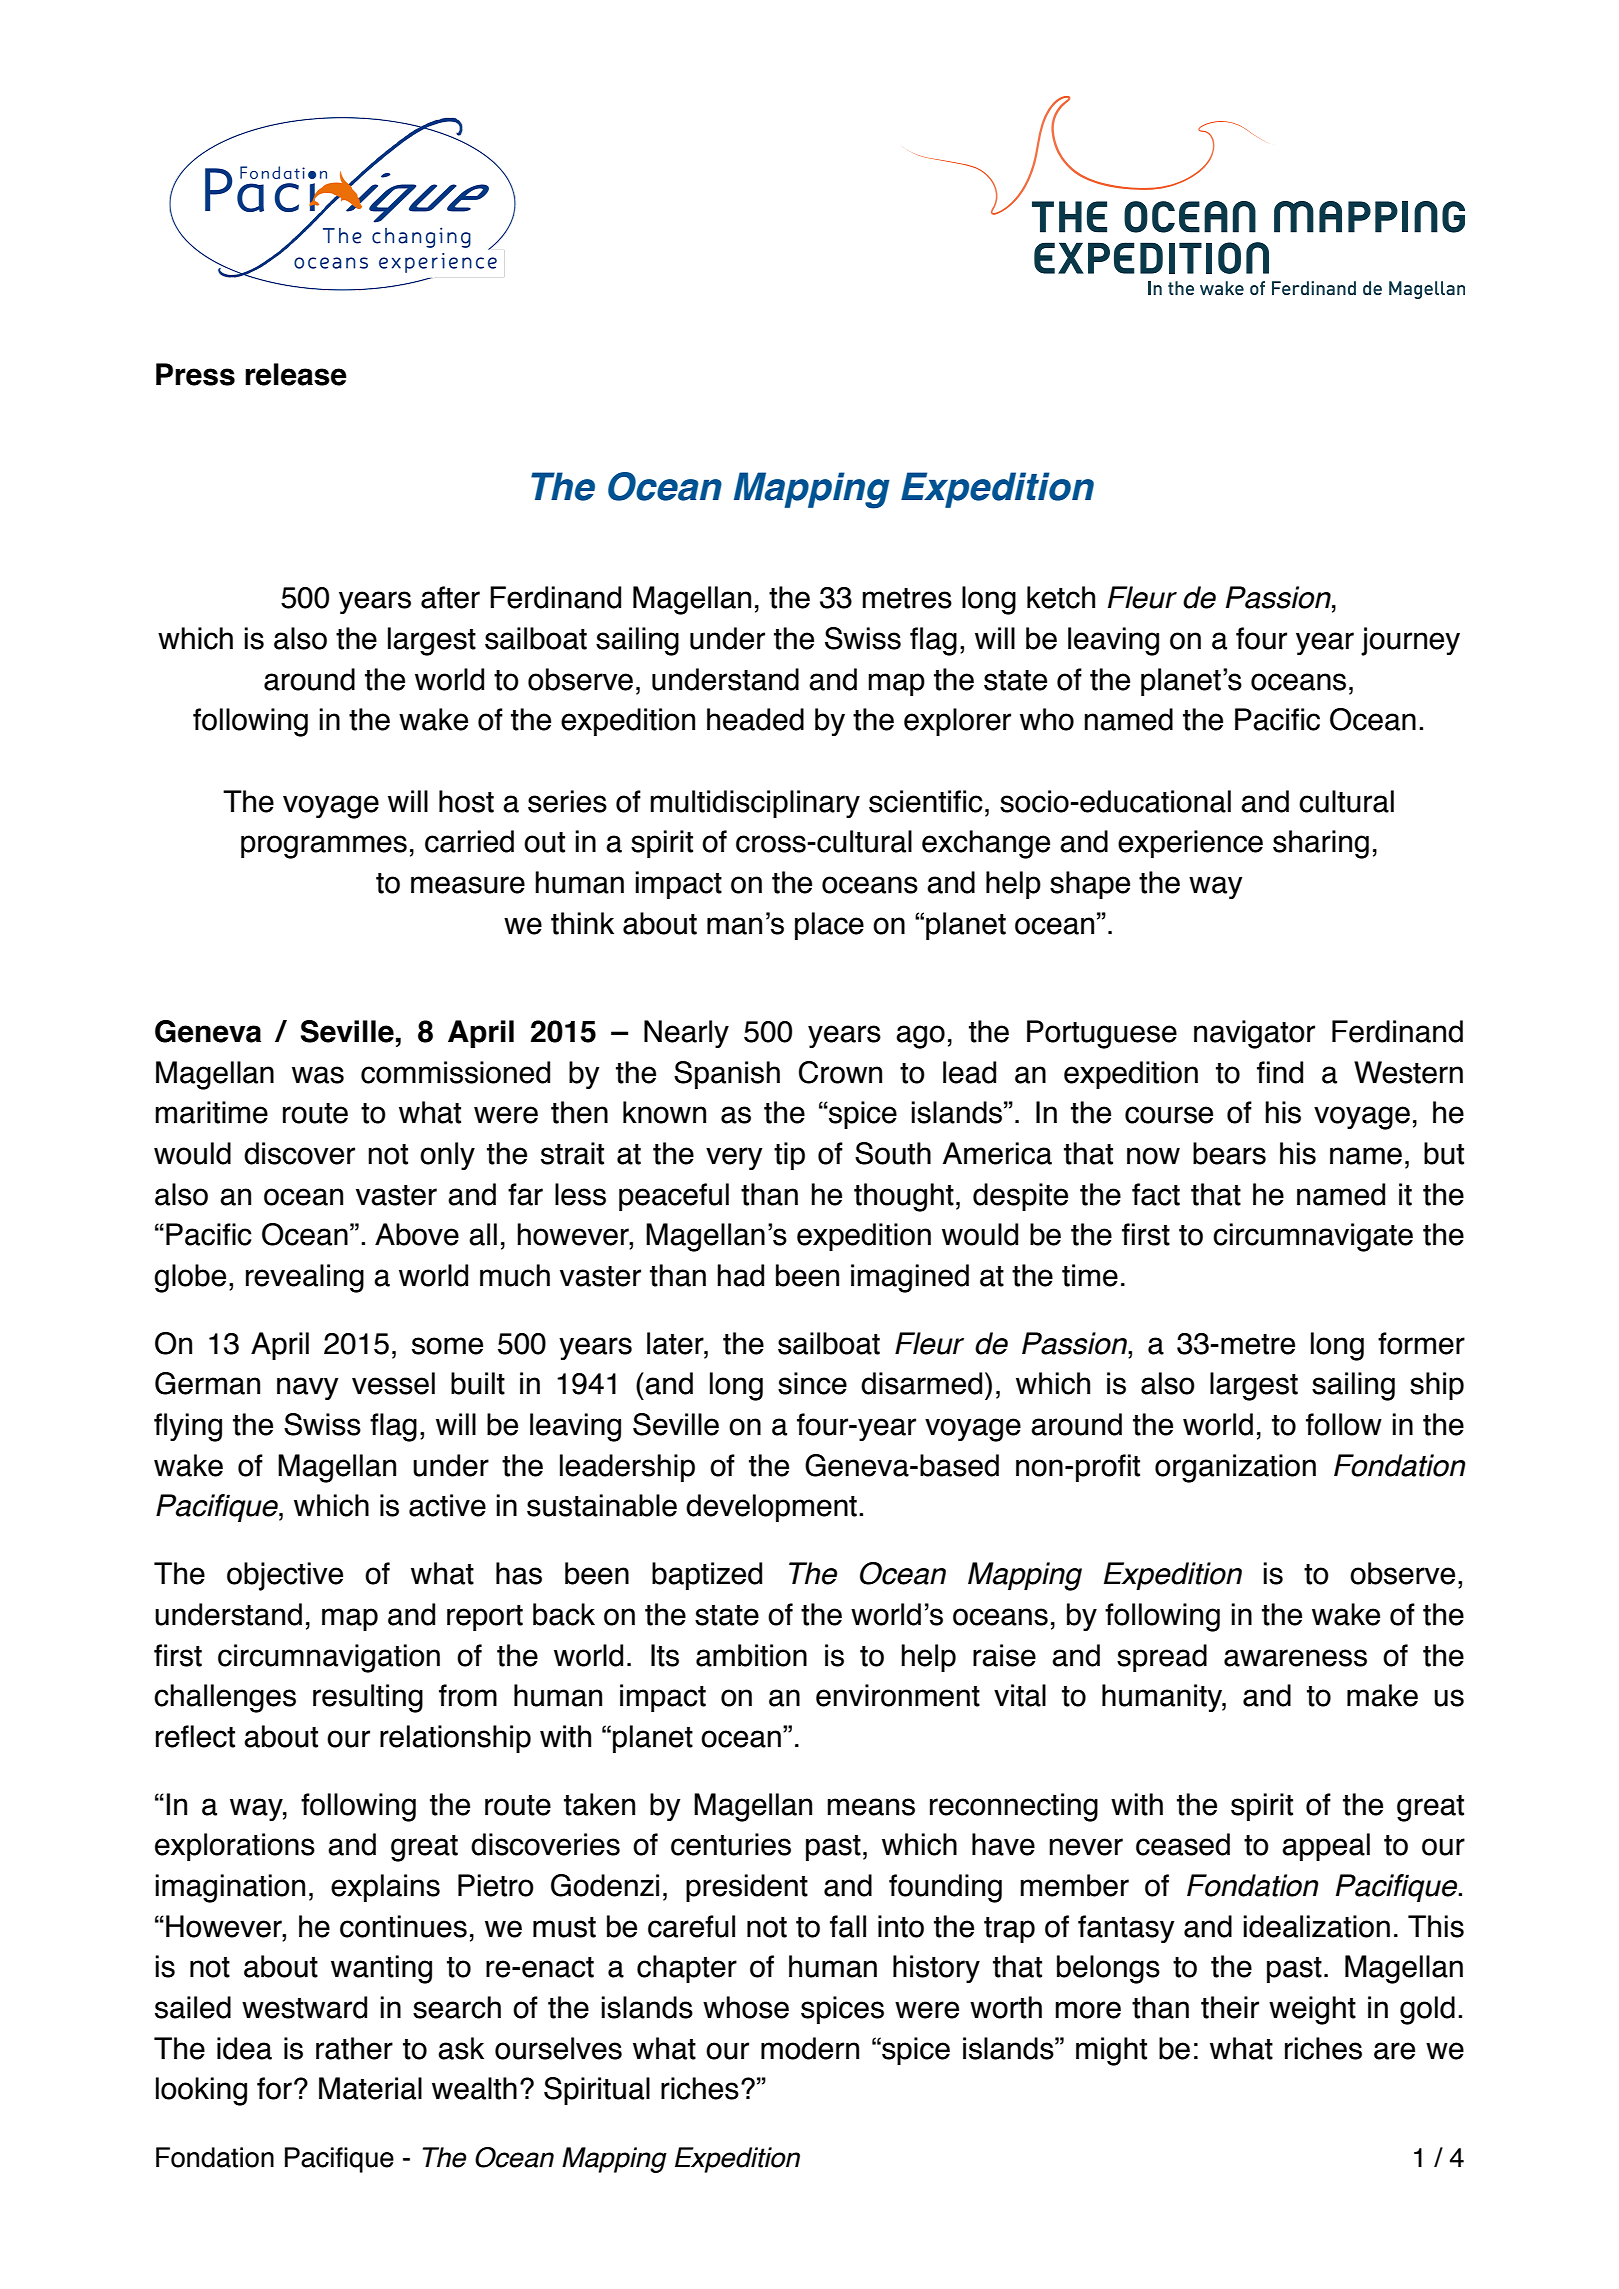  What do you see at coordinates (354, 2048) in the image?
I see `rather` at bounding box center [354, 2048].
